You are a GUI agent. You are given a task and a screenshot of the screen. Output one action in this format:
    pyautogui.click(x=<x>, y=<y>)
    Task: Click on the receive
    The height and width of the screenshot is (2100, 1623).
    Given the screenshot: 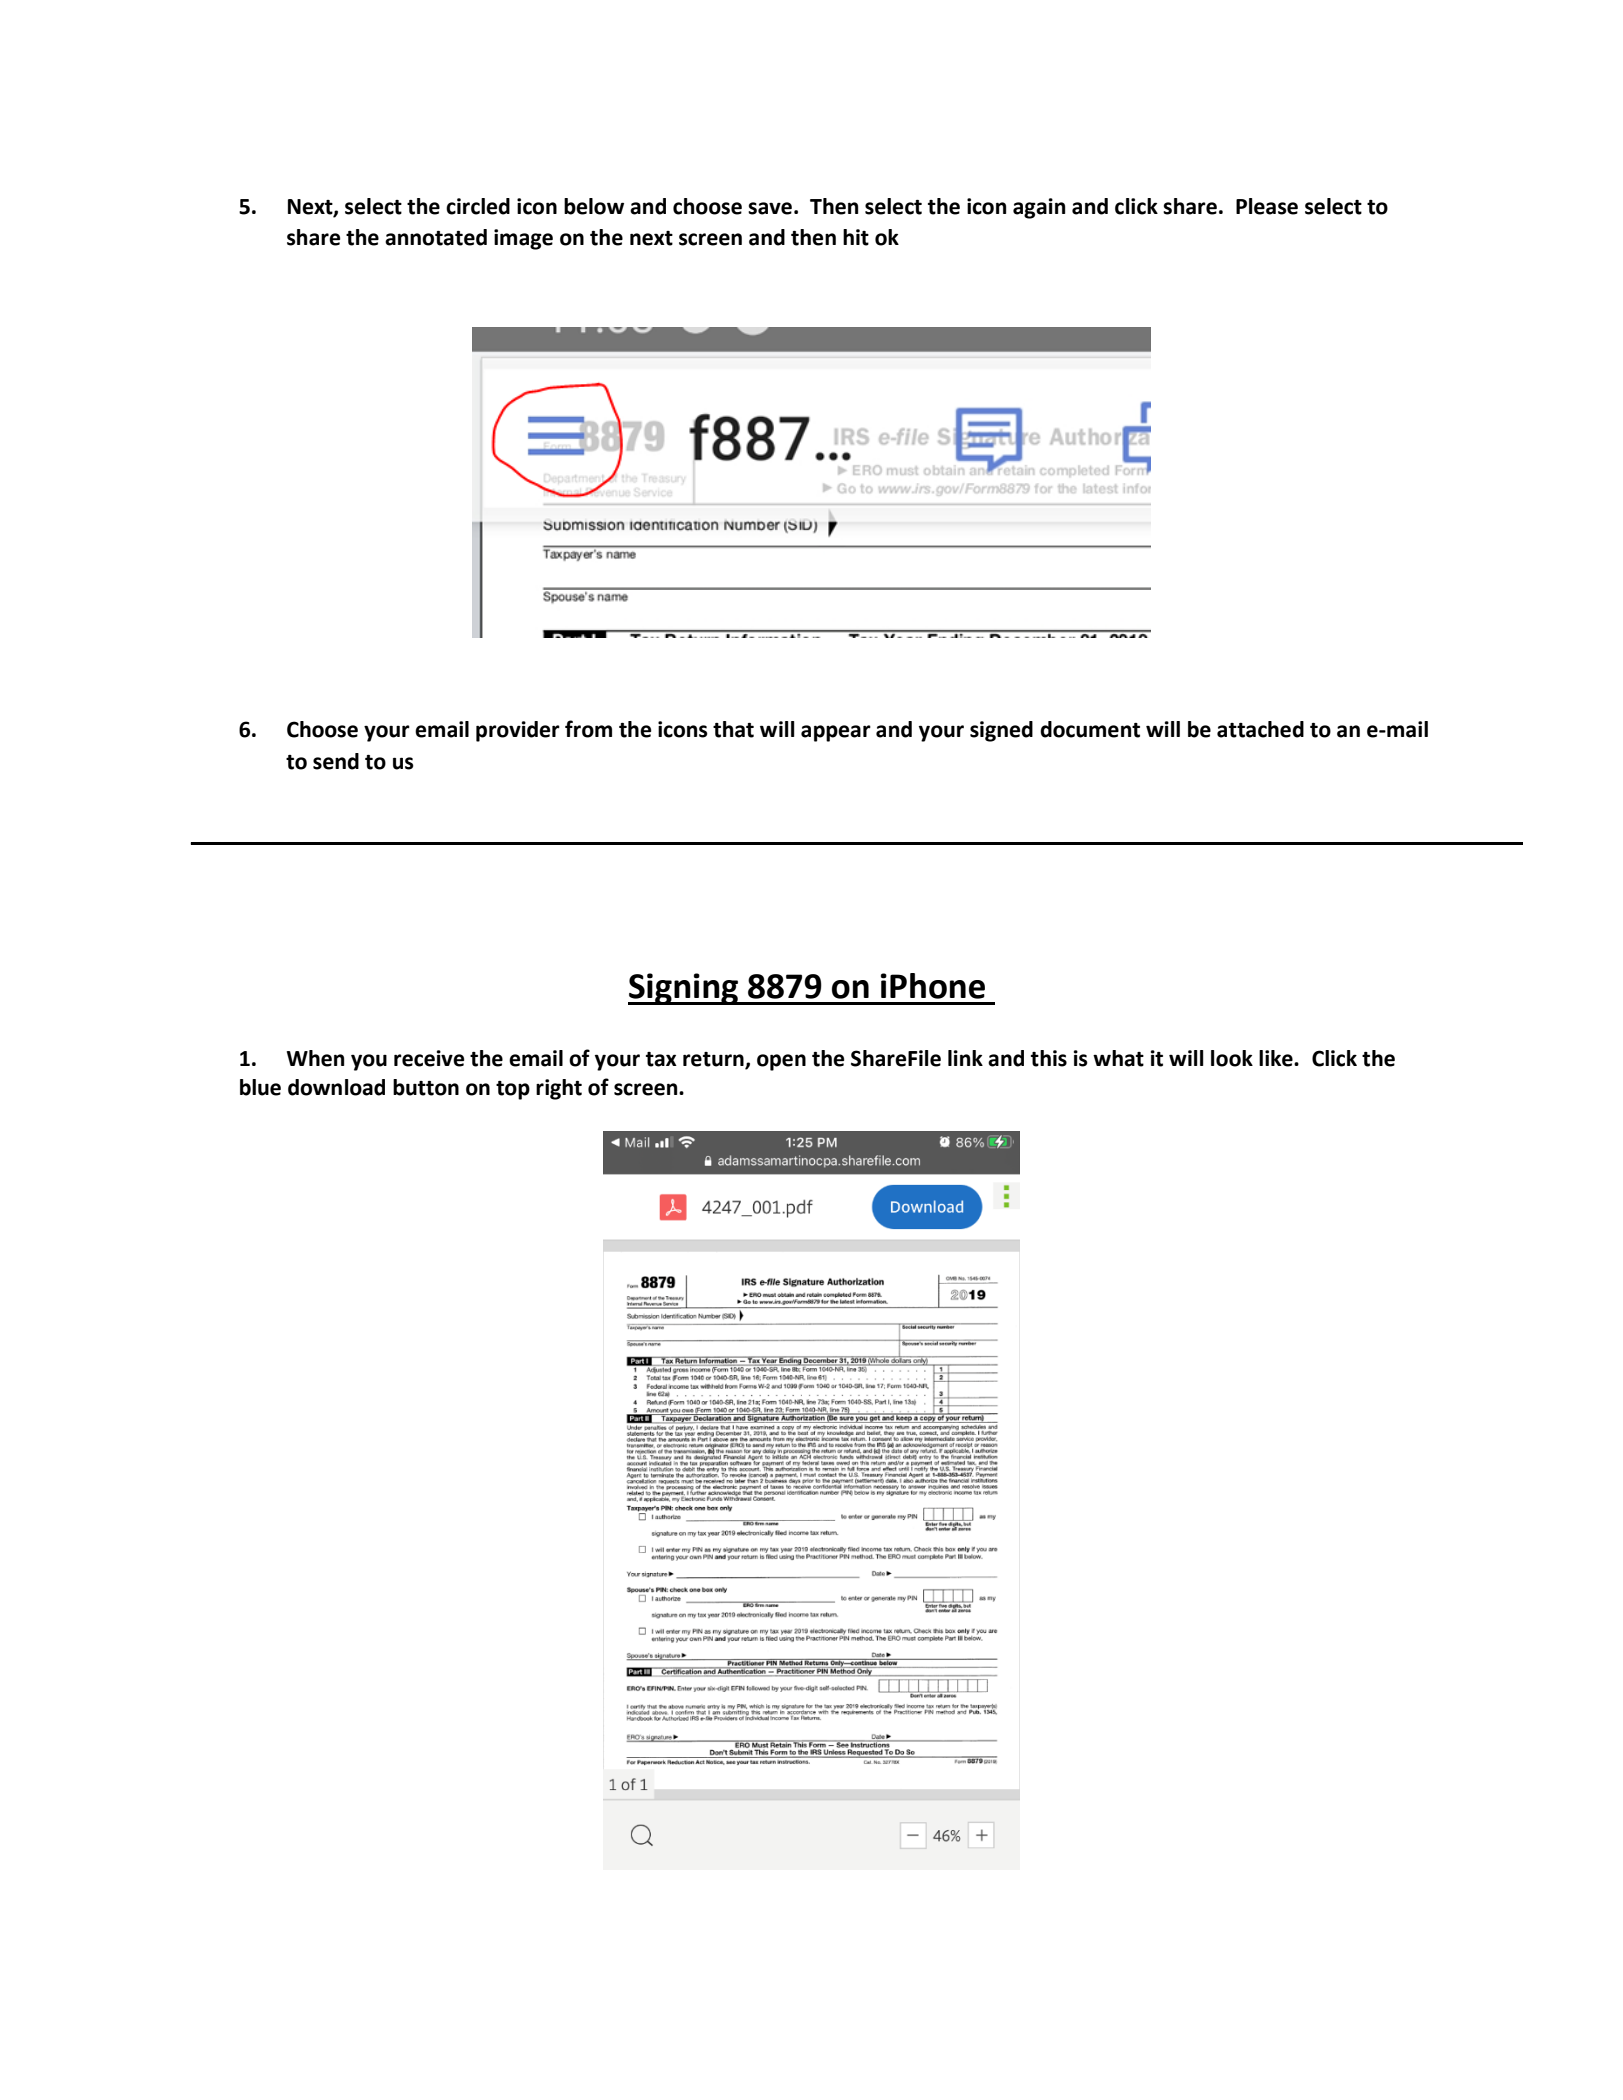 What is the action you would take?
    pyautogui.click(x=429, y=1058)
